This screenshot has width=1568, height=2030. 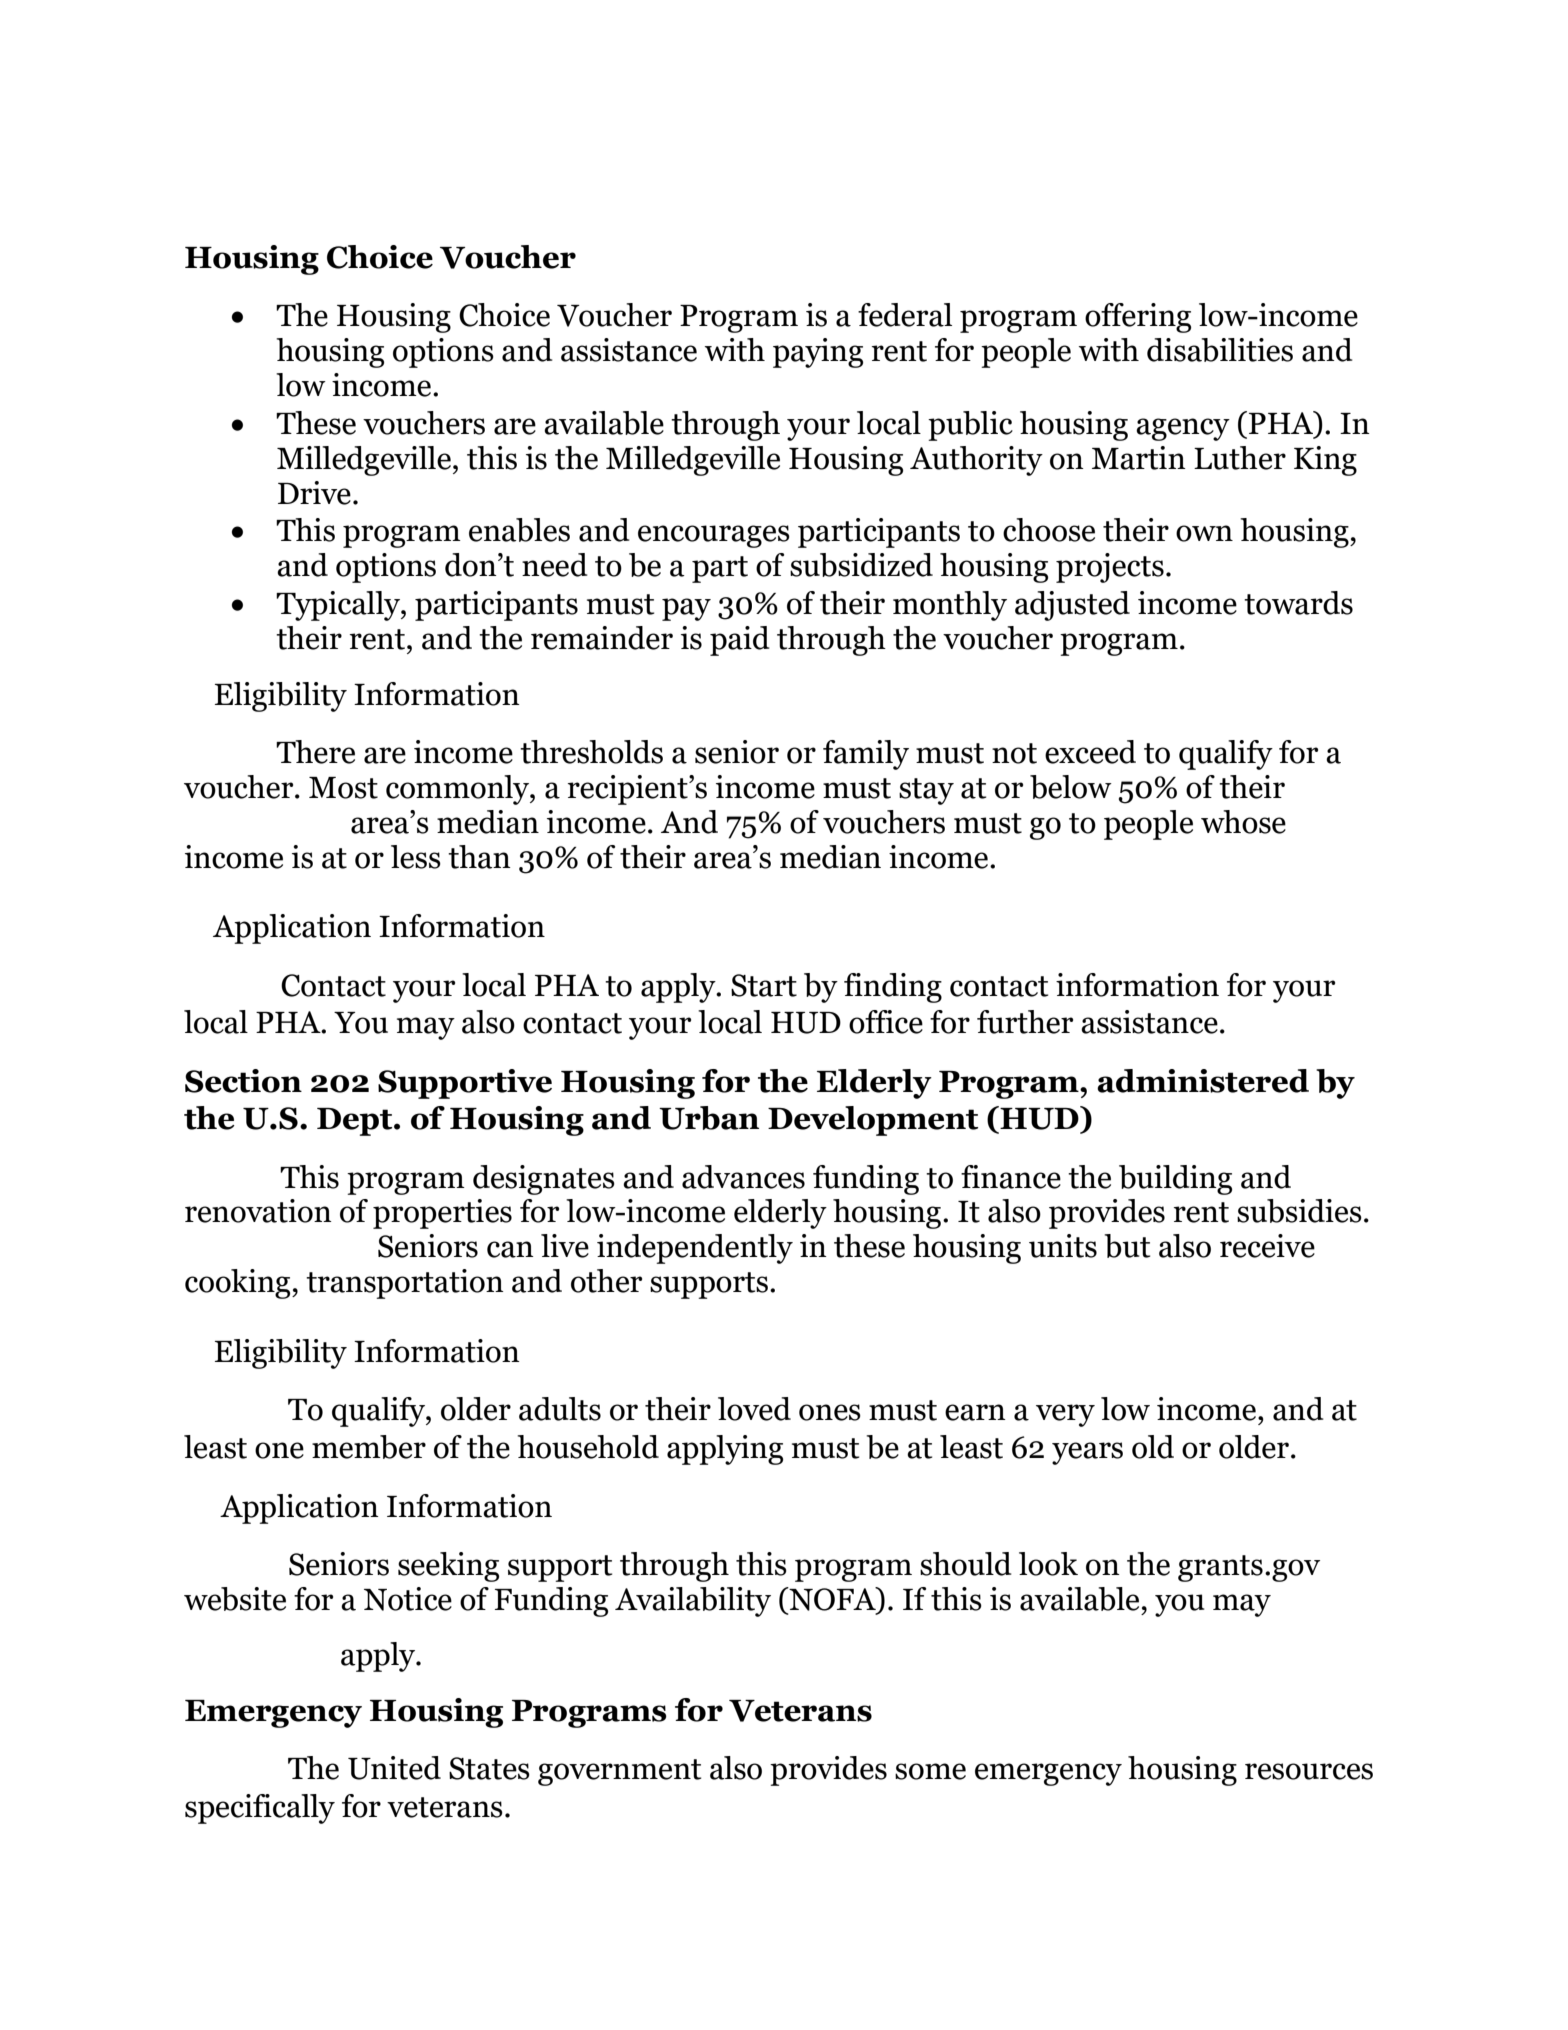 What do you see at coordinates (356, 1122) in the screenshot?
I see `Dept` at bounding box center [356, 1122].
